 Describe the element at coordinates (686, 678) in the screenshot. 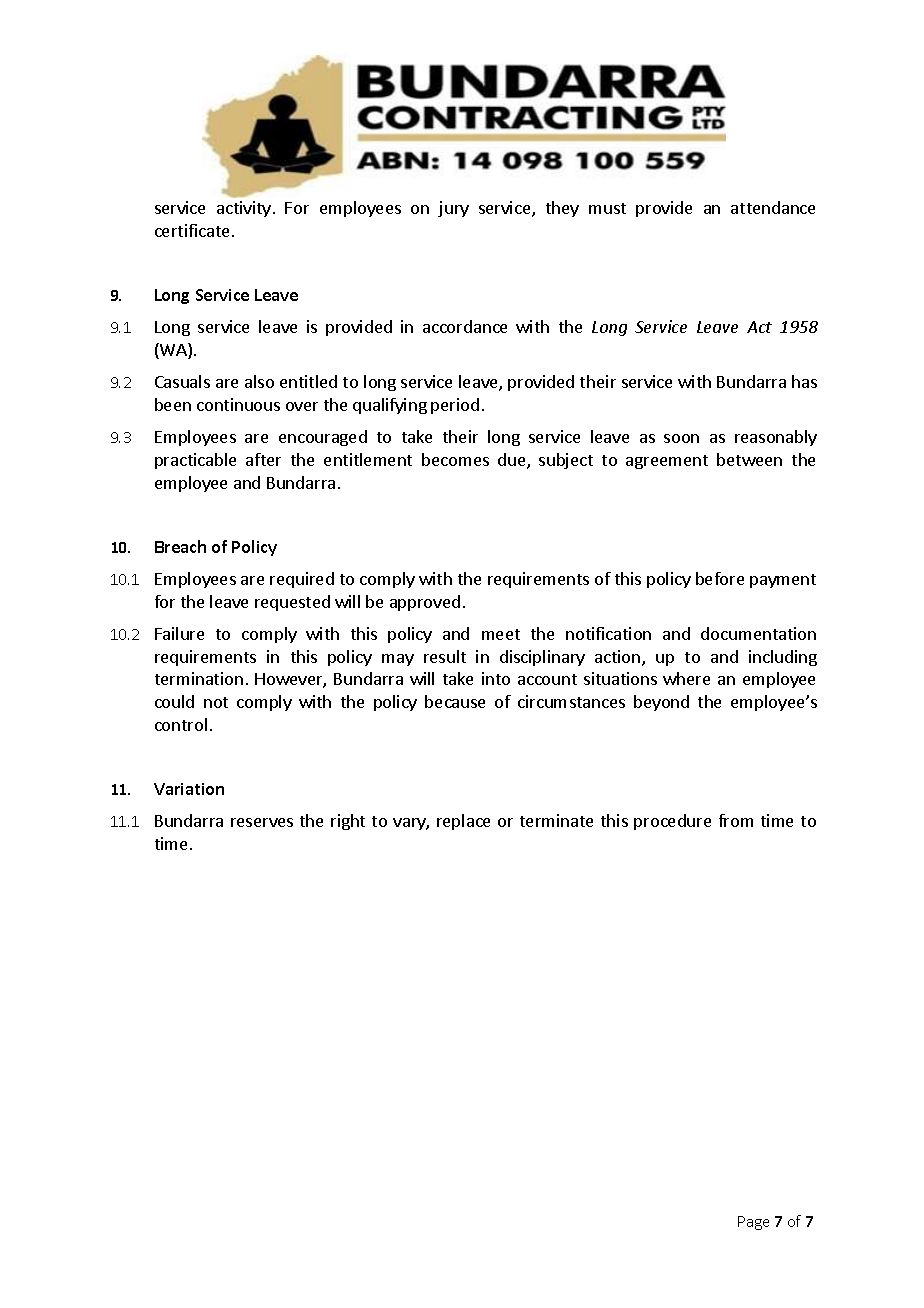

I see `where` at that location.
